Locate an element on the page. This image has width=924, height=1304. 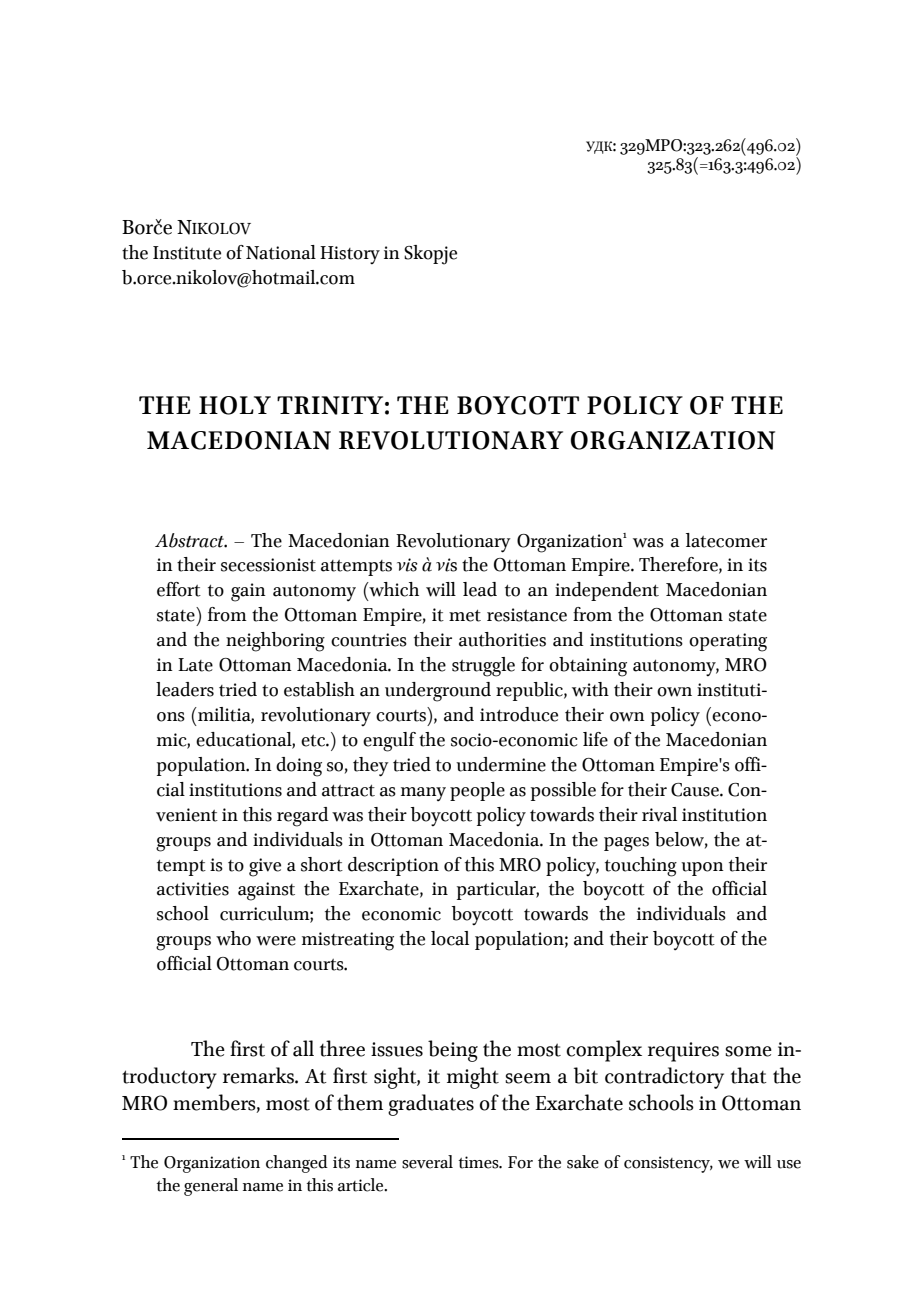
upon is located at coordinates (702, 869).
